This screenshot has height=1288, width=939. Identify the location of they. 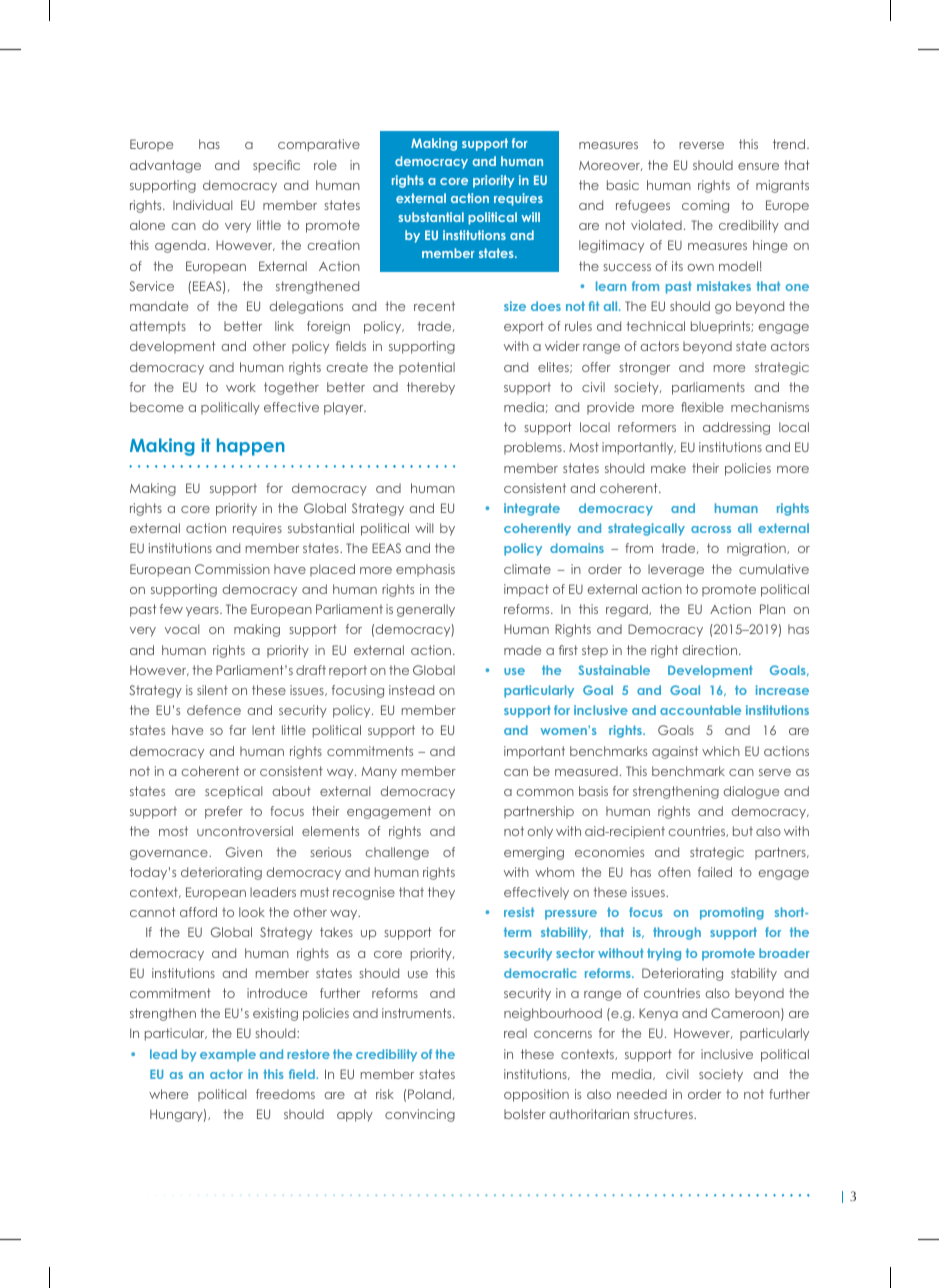
(441, 893).
